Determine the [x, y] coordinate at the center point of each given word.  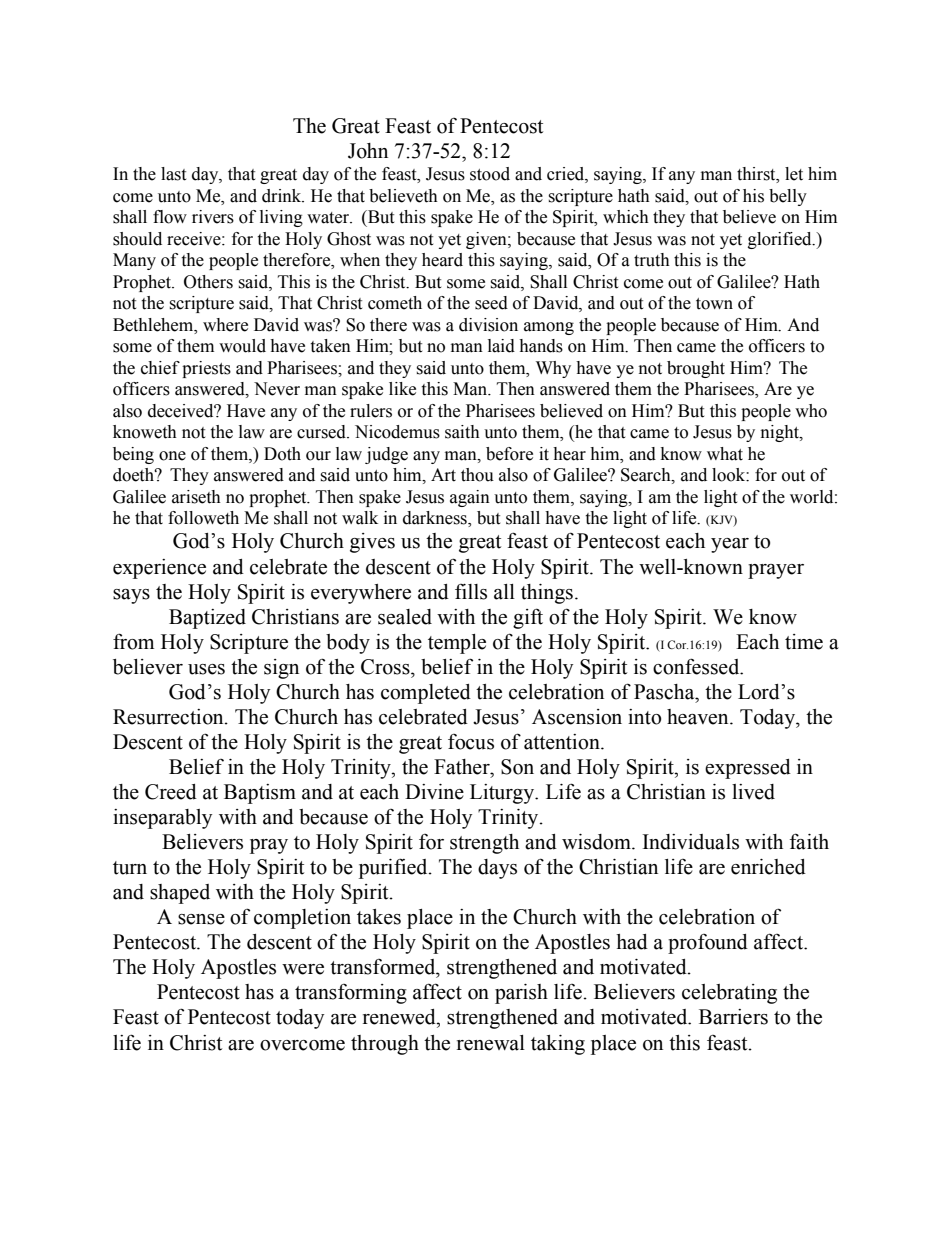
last [173, 174]
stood [490, 174]
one [172, 456]
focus [471, 742]
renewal [491, 1043]
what [725, 454]
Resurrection [169, 717]
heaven [699, 717]
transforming [351, 994]
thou [477, 475]
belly [788, 197]
